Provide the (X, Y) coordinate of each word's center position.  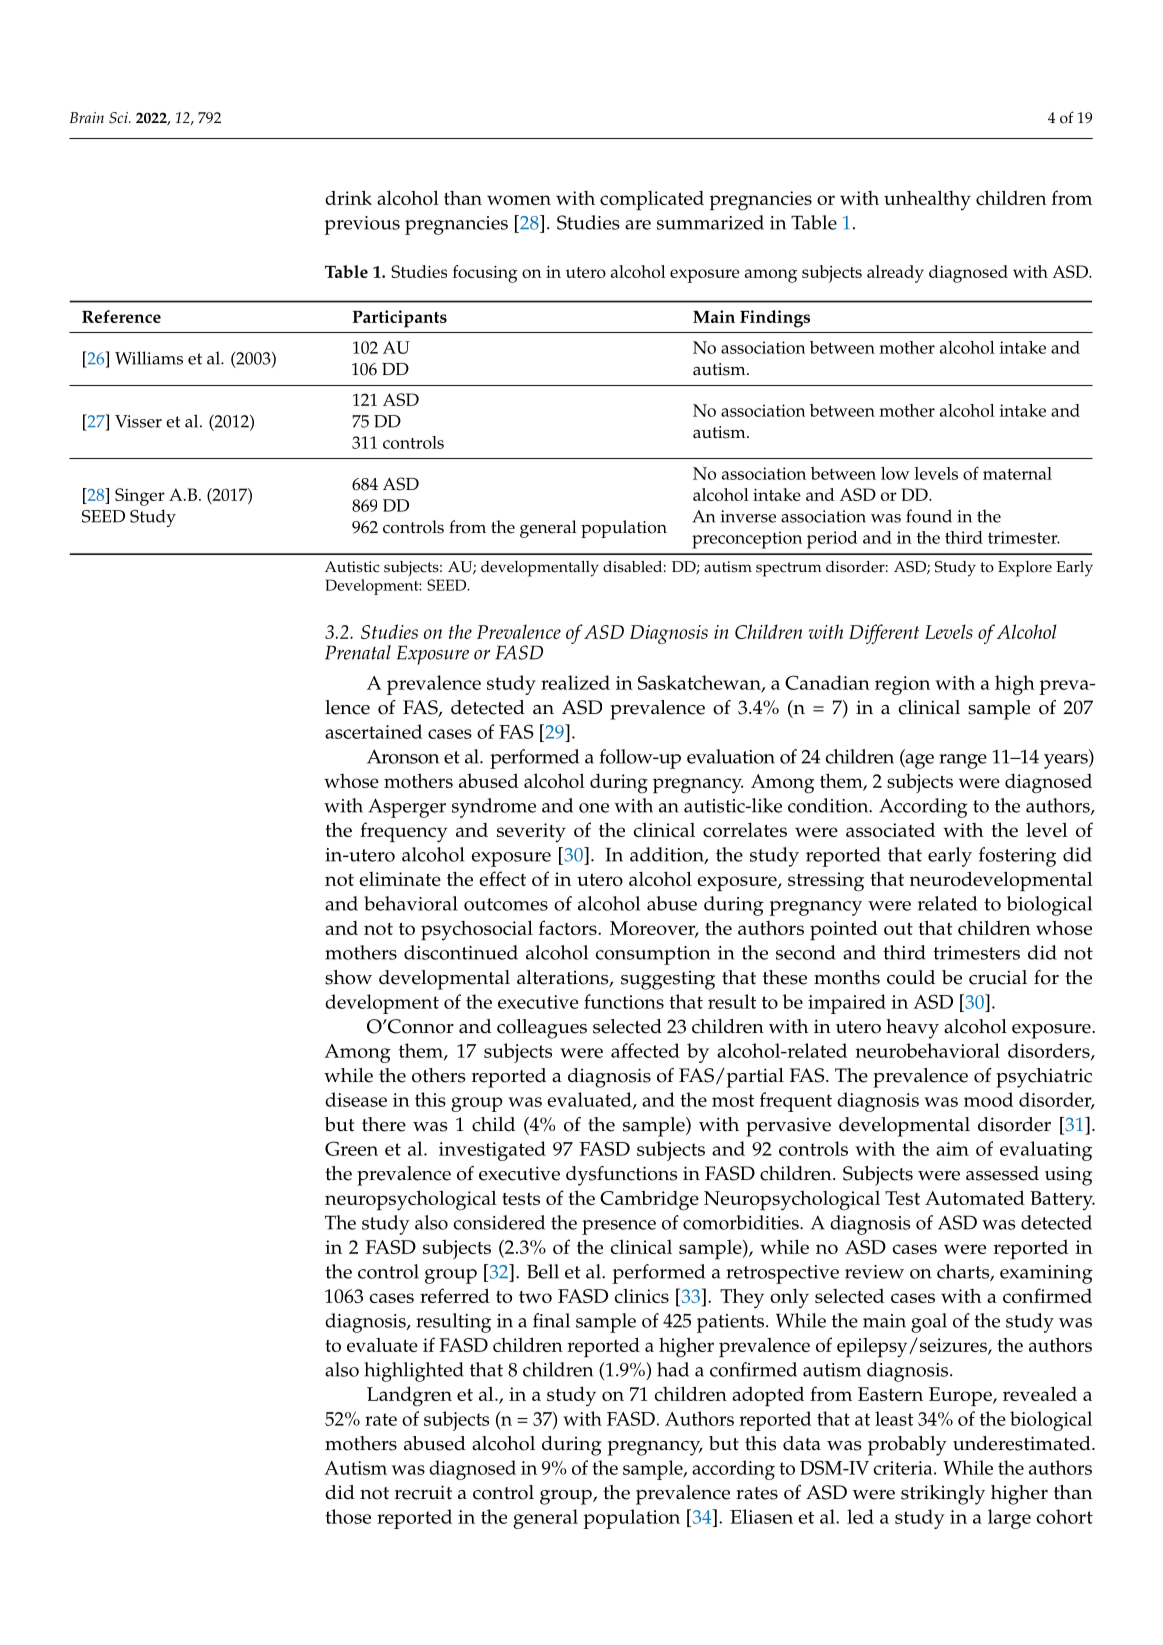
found (929, 516)
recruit (423, 1492)
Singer (140, 497)
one (594, 808)
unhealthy (927, 200)
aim (952, 1149)
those (348, 1516)
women (519, 200)
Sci (119, 118)
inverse (748, 516)
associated (890, 830)
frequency (404, 832)
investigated (492, 1151)
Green (351, 1148)
